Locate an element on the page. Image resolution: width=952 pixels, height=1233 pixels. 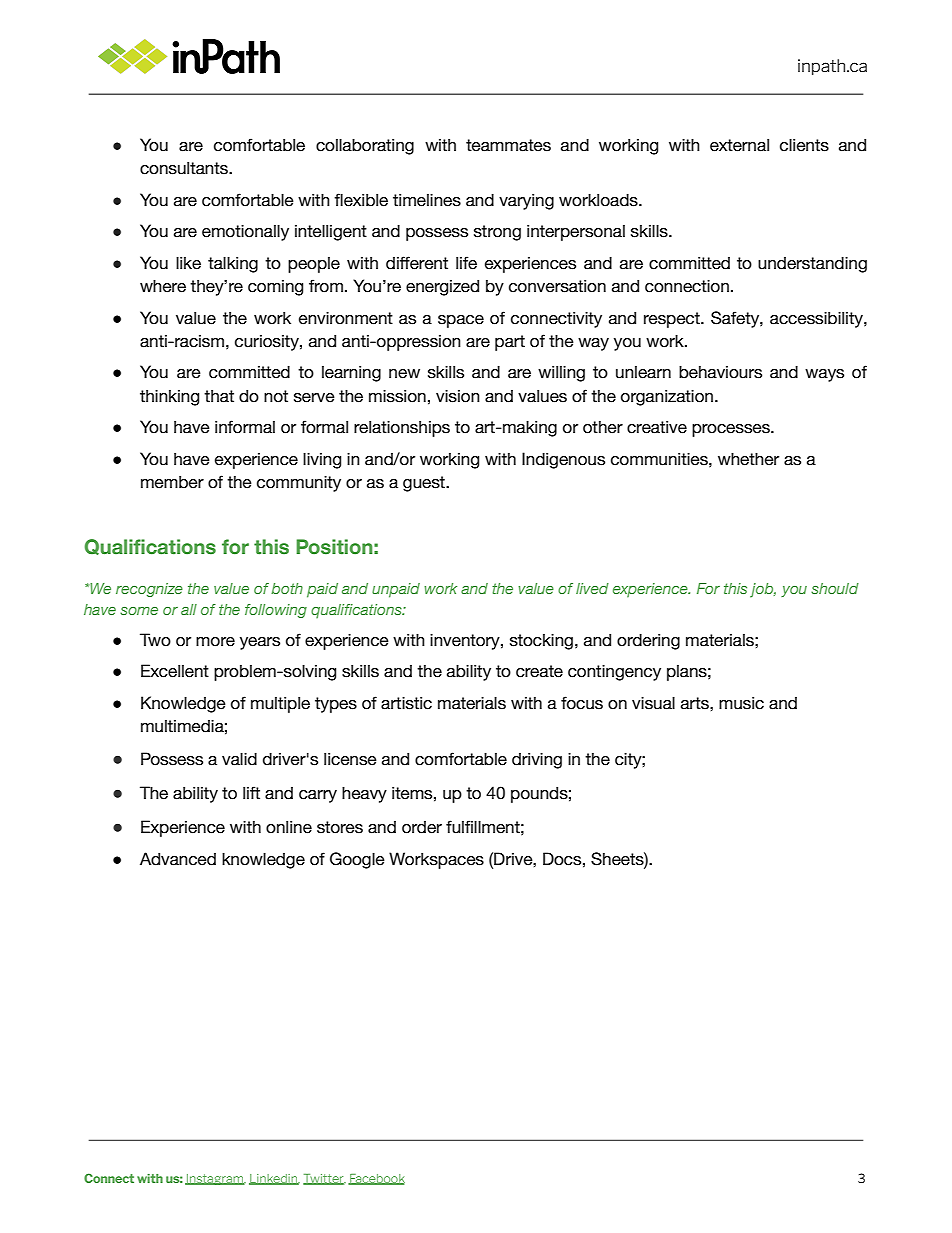
music is located at coordinates (741, 703).
